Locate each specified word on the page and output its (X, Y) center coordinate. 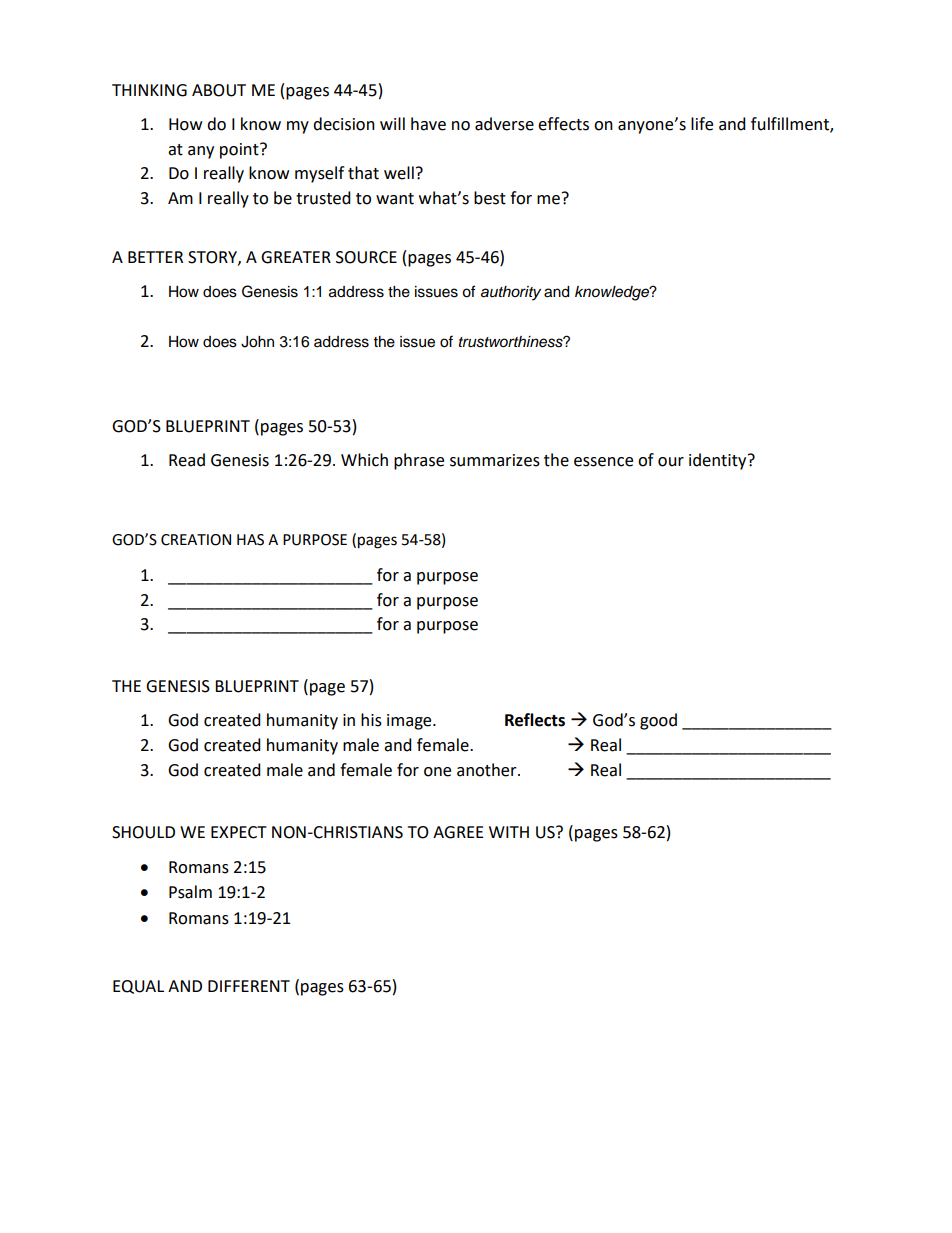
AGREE (458, 832)
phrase (419, 461)
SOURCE (366, 257)
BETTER (155, 257)
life (702, 124)
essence (603, 462)
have (428, 124)
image (410, 722)
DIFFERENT (249, 986)
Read (187, 460)
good (658, 721)
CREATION (196, 540)
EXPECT (239, 832)
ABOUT (219, 90)
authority (511, 293)
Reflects (535, 720)
